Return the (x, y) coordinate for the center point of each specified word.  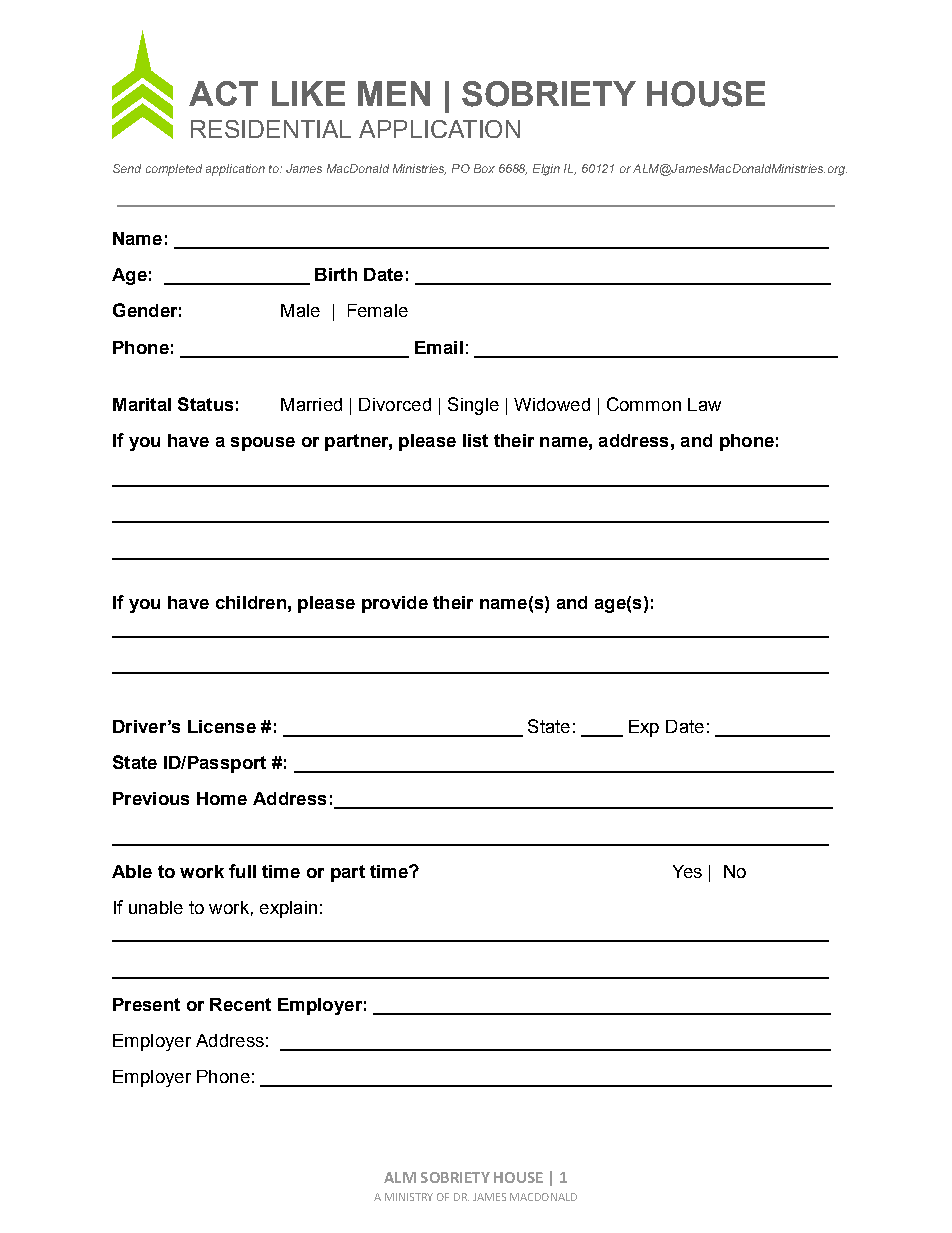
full (242, 871)
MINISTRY (409, 1197)
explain (288, 909)
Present (146, 1004)
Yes (687, 871)
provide (395, 604)
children (251, 602)
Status (205, 404)
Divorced (395, 404)
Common (644, 404)
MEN (394, 93)
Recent (240, 1004)
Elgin (546, 170)
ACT (223, 93)
